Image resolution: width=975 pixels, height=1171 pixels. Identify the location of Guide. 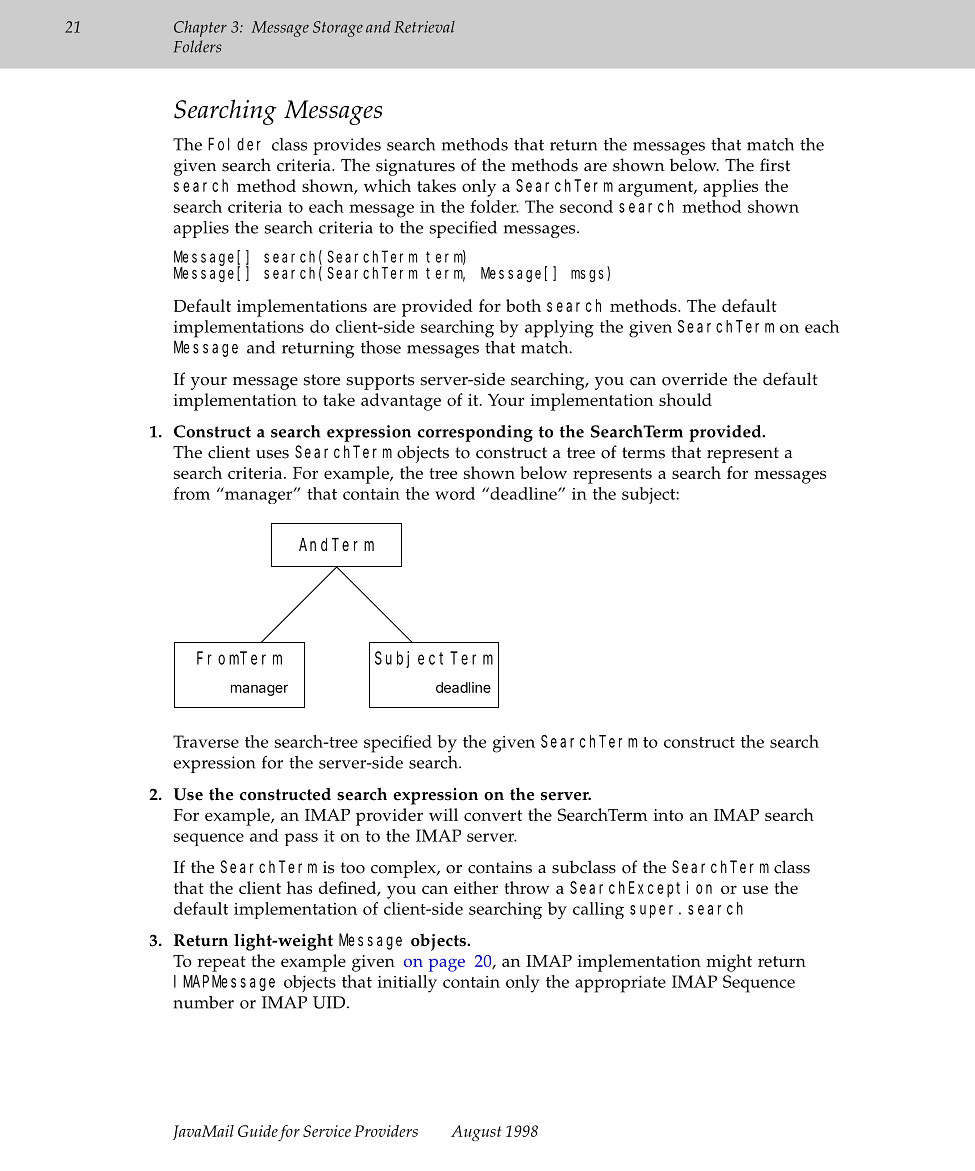
(258, 1131).
